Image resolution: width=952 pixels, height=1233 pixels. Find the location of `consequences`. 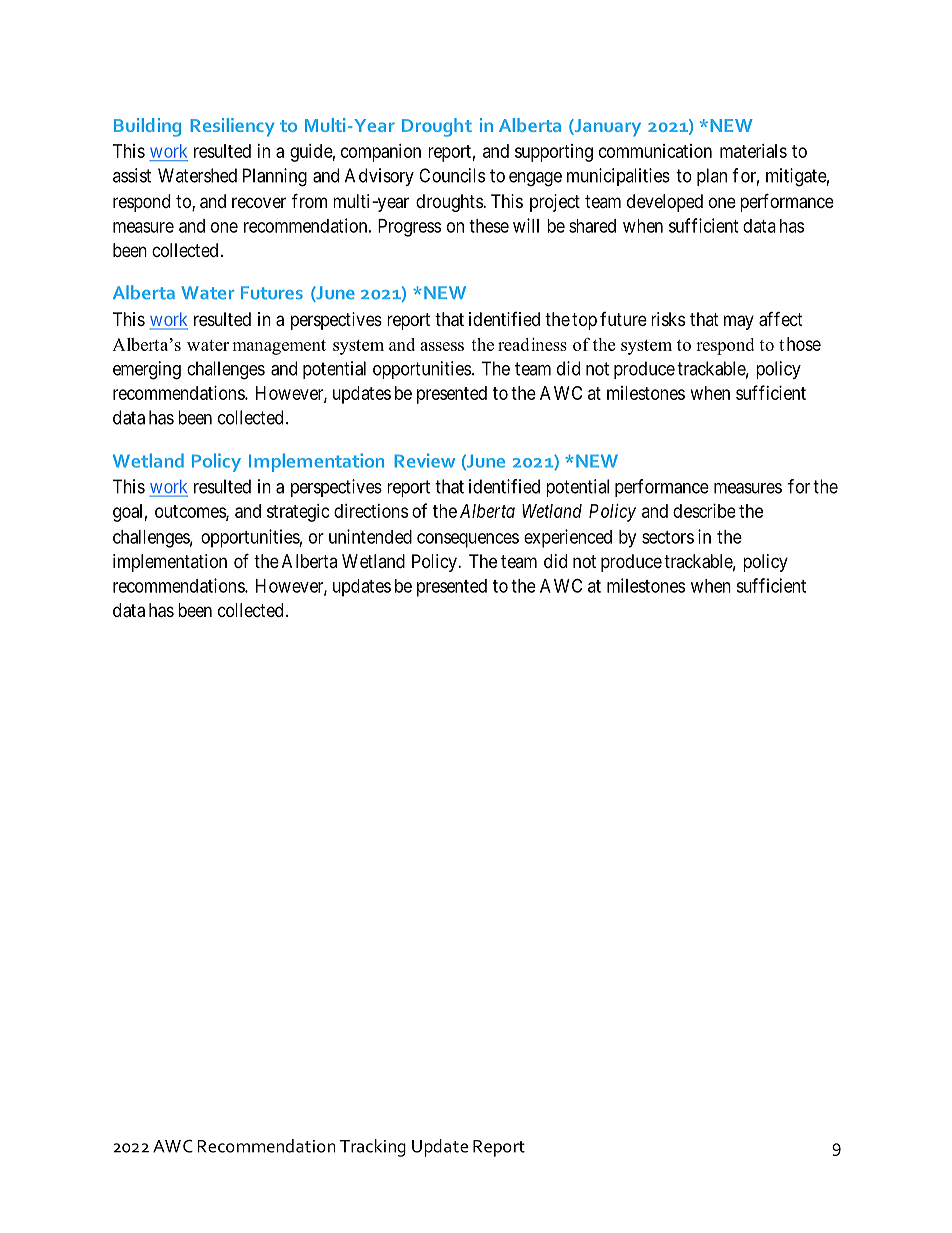

consequences is located at coordinates (468, 540).
